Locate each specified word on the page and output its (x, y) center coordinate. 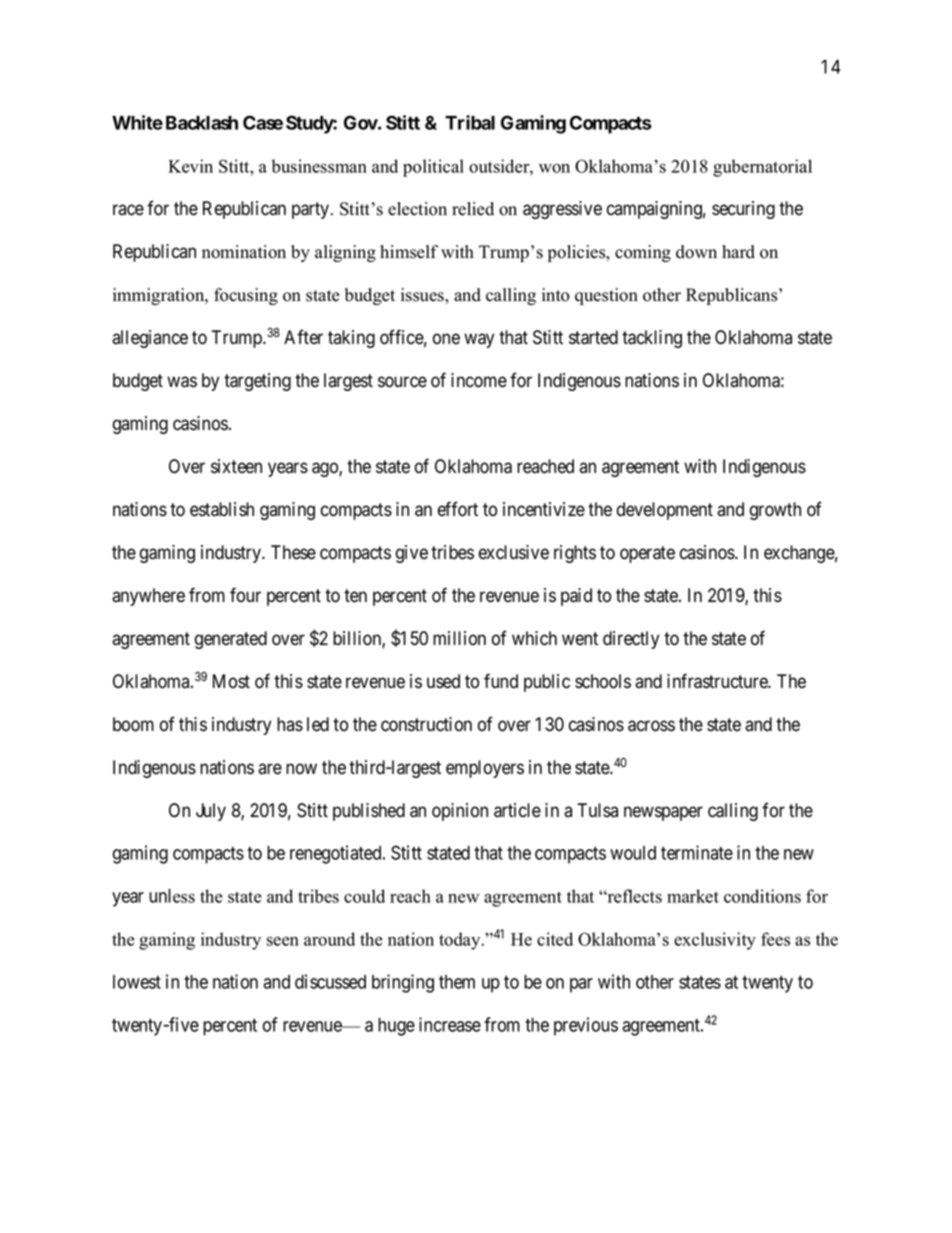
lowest (137, 982)
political (433, 168)
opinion (460, 812)
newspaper (663, 813)
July (211, 812)
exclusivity (715, 941)
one (446, 339)
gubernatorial (762, 168)
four (245, 595)
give (412, 554)
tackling (652, 339)
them (457, 982)
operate (647, 554)
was (182, 382)
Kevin (190, 166)
